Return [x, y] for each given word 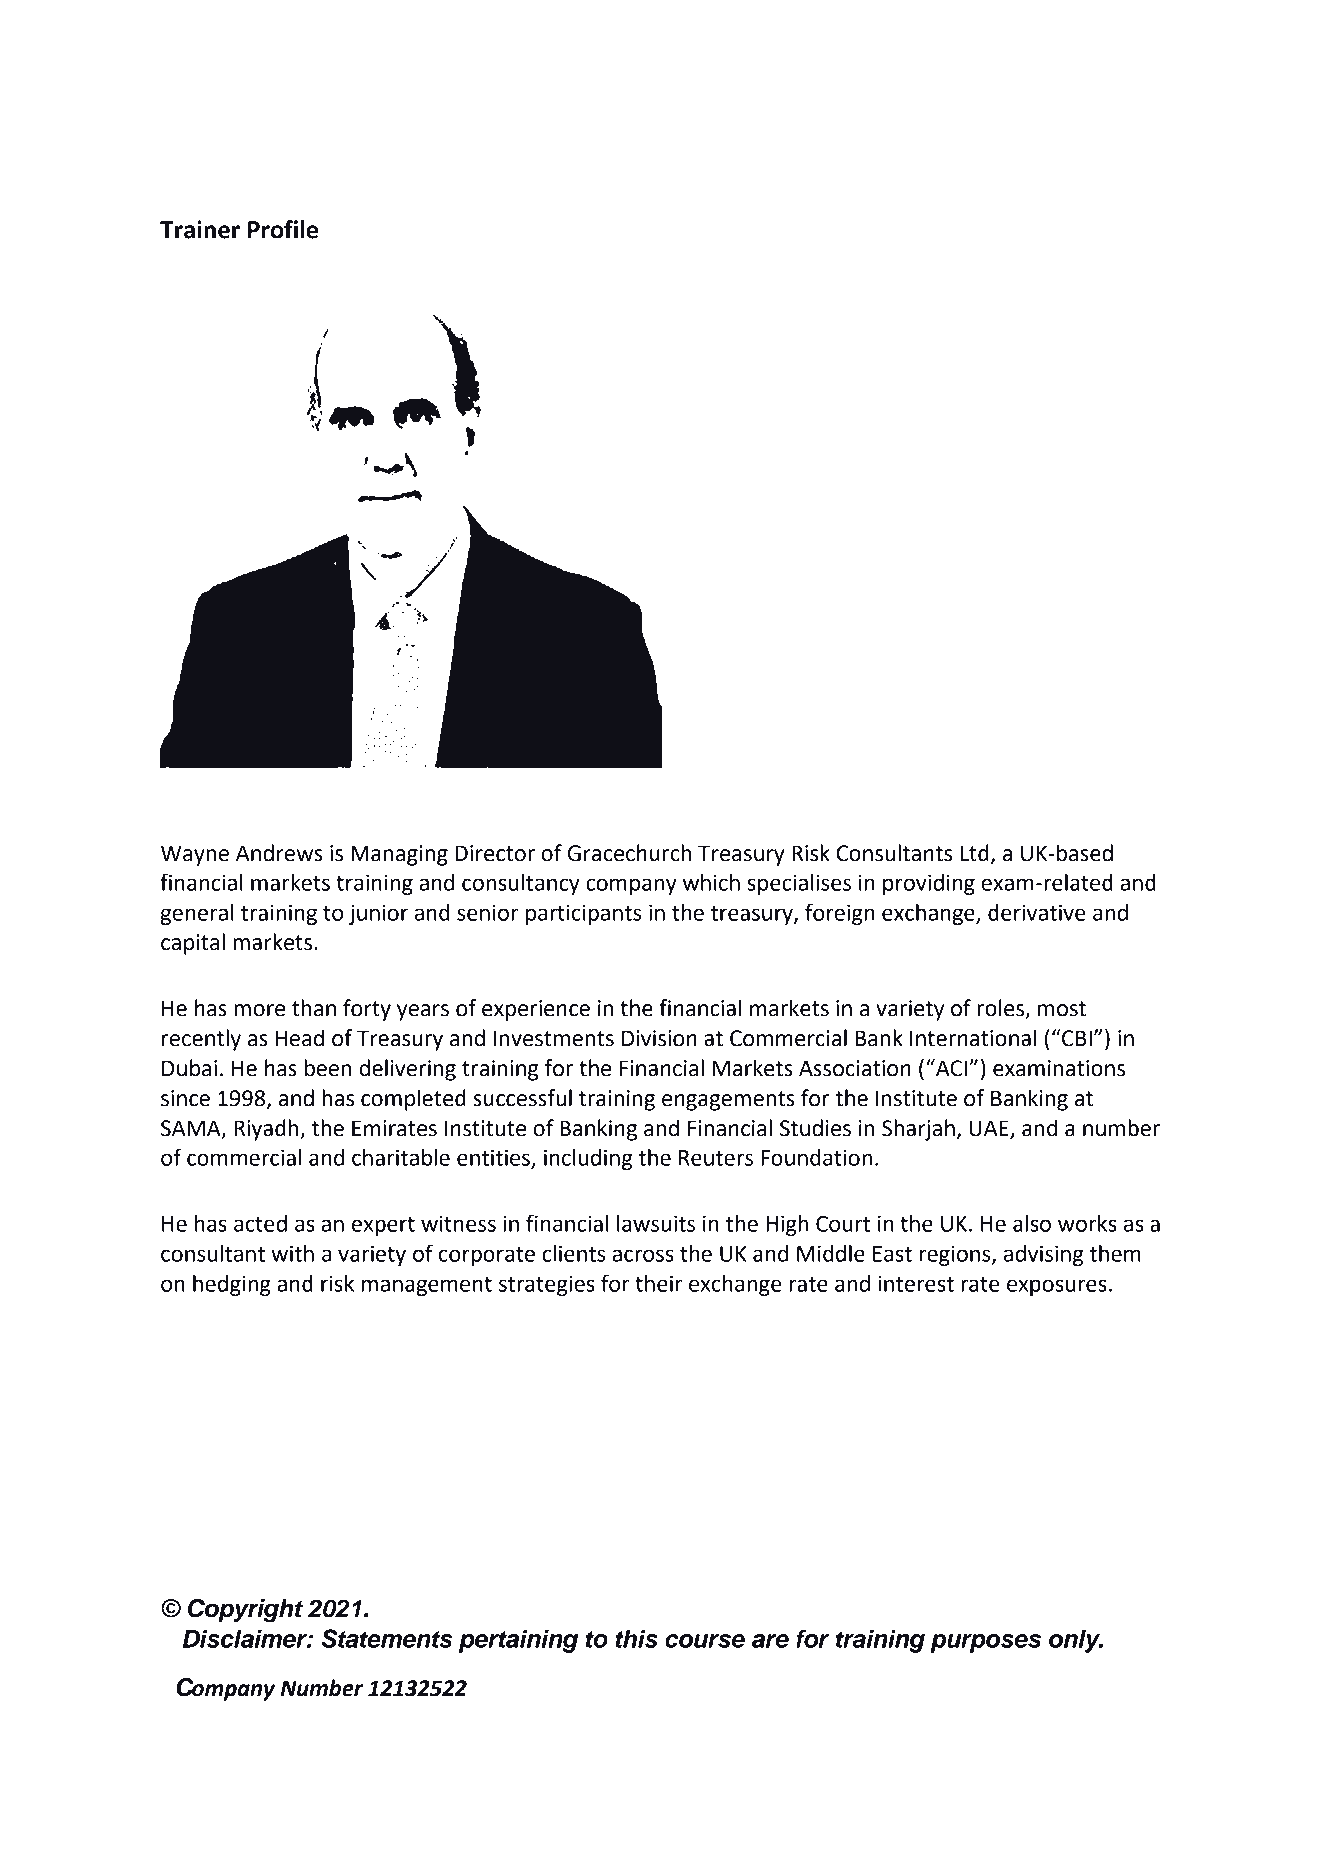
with [292, 1253]
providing [929, 884]
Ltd [974, 853]
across [643, 1255]
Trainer [200, 229]
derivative [1037, 912]
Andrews [279, 853]
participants [583, 914]
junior [378, 914]
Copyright [245, 1611]
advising [1043, 1255]
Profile [283, 229]
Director [495, 853]
